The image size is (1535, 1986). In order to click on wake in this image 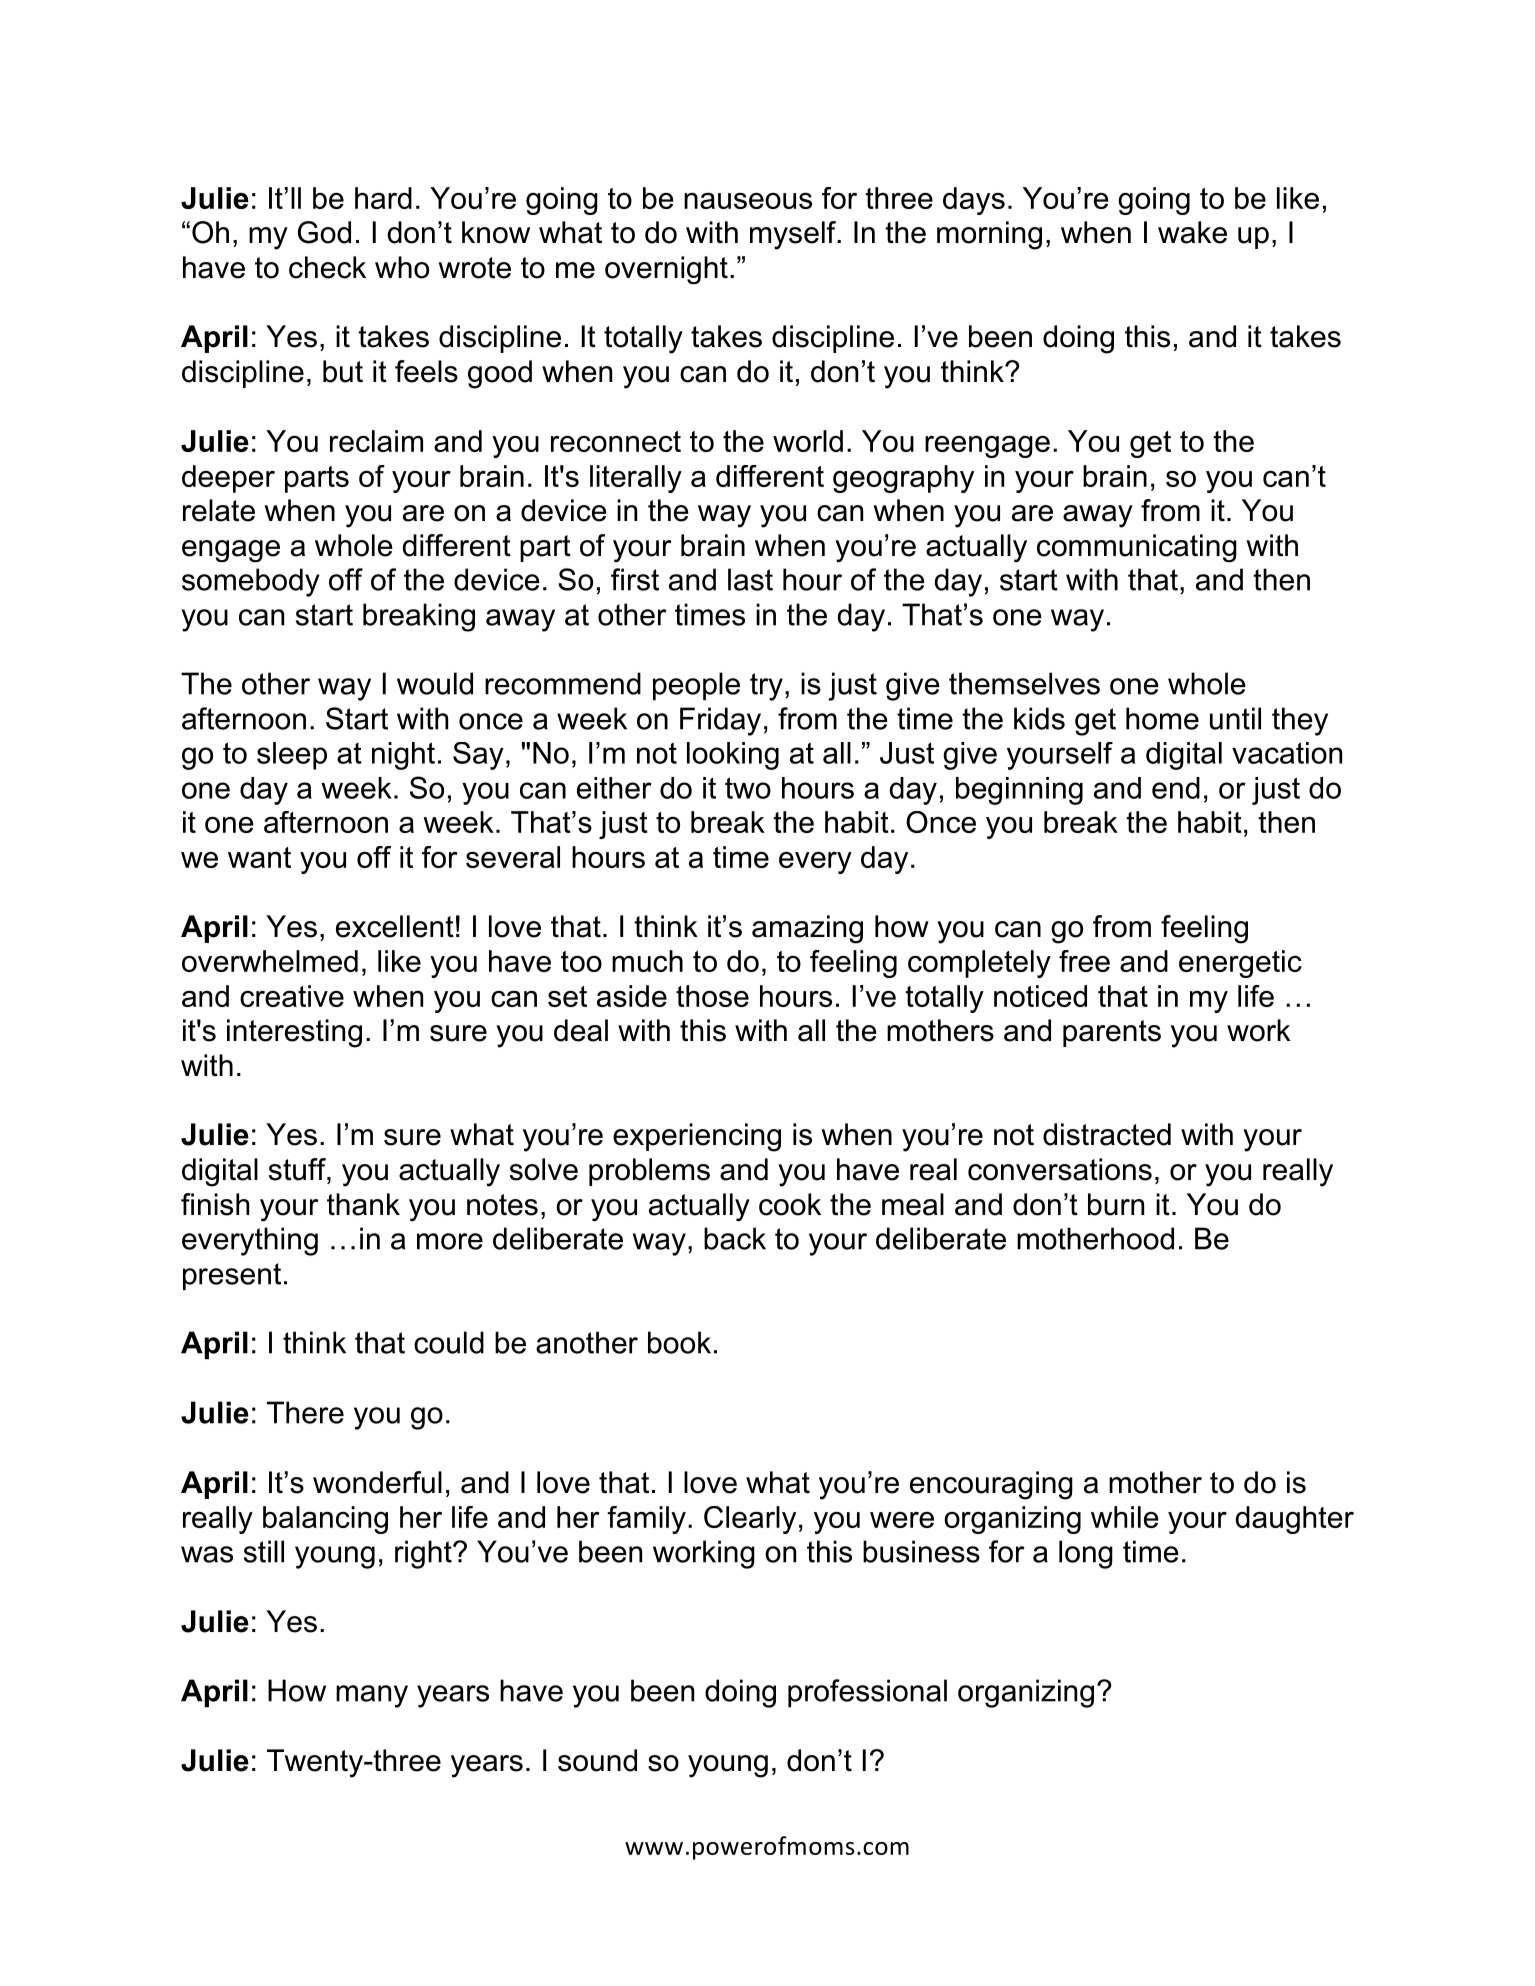, I will do `click(1192, 232)`.
